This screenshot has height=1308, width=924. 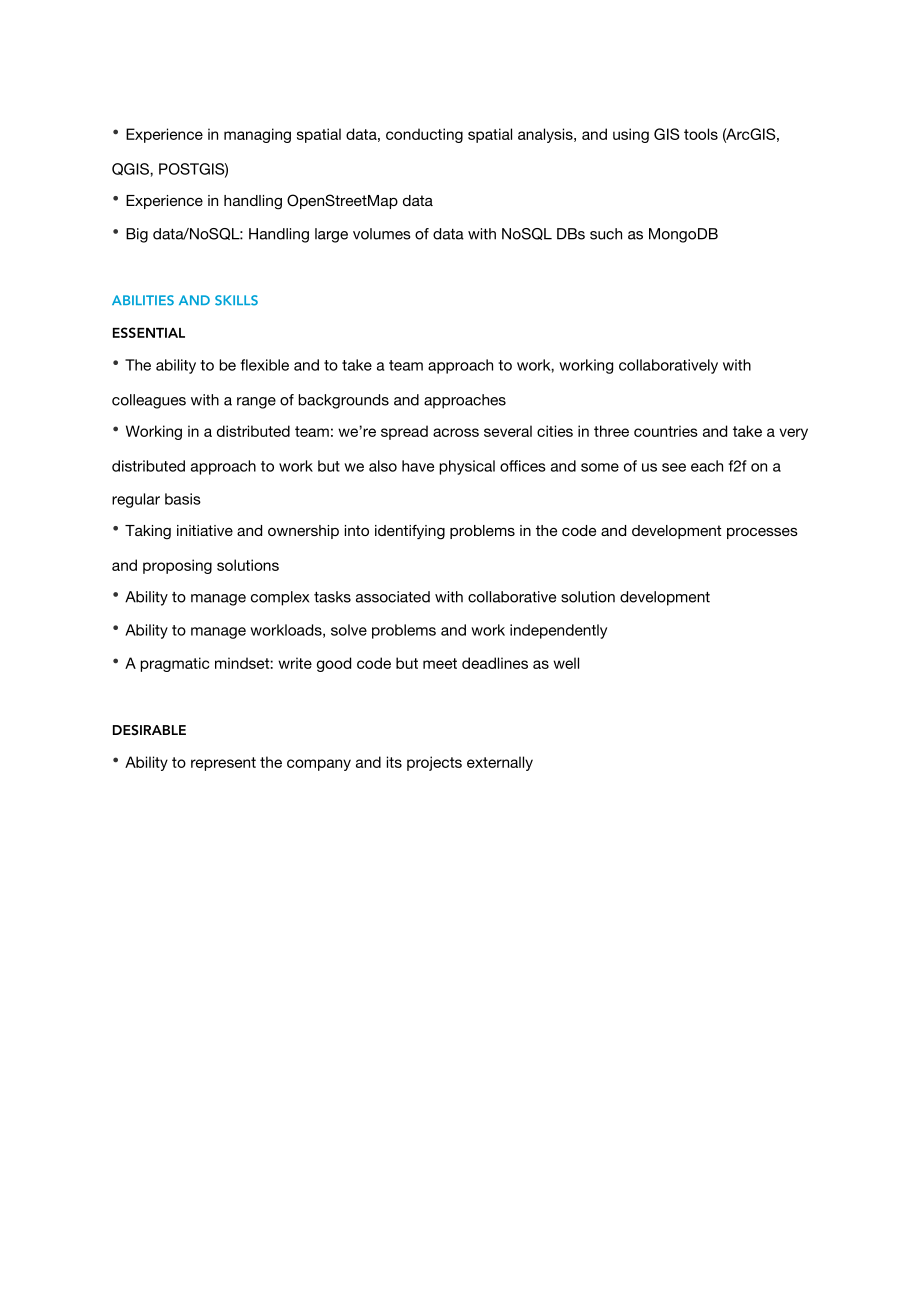 What do you see at coordinates (707, 466) in the screenshot?
I see `each` at bounding box center [707, 466].
